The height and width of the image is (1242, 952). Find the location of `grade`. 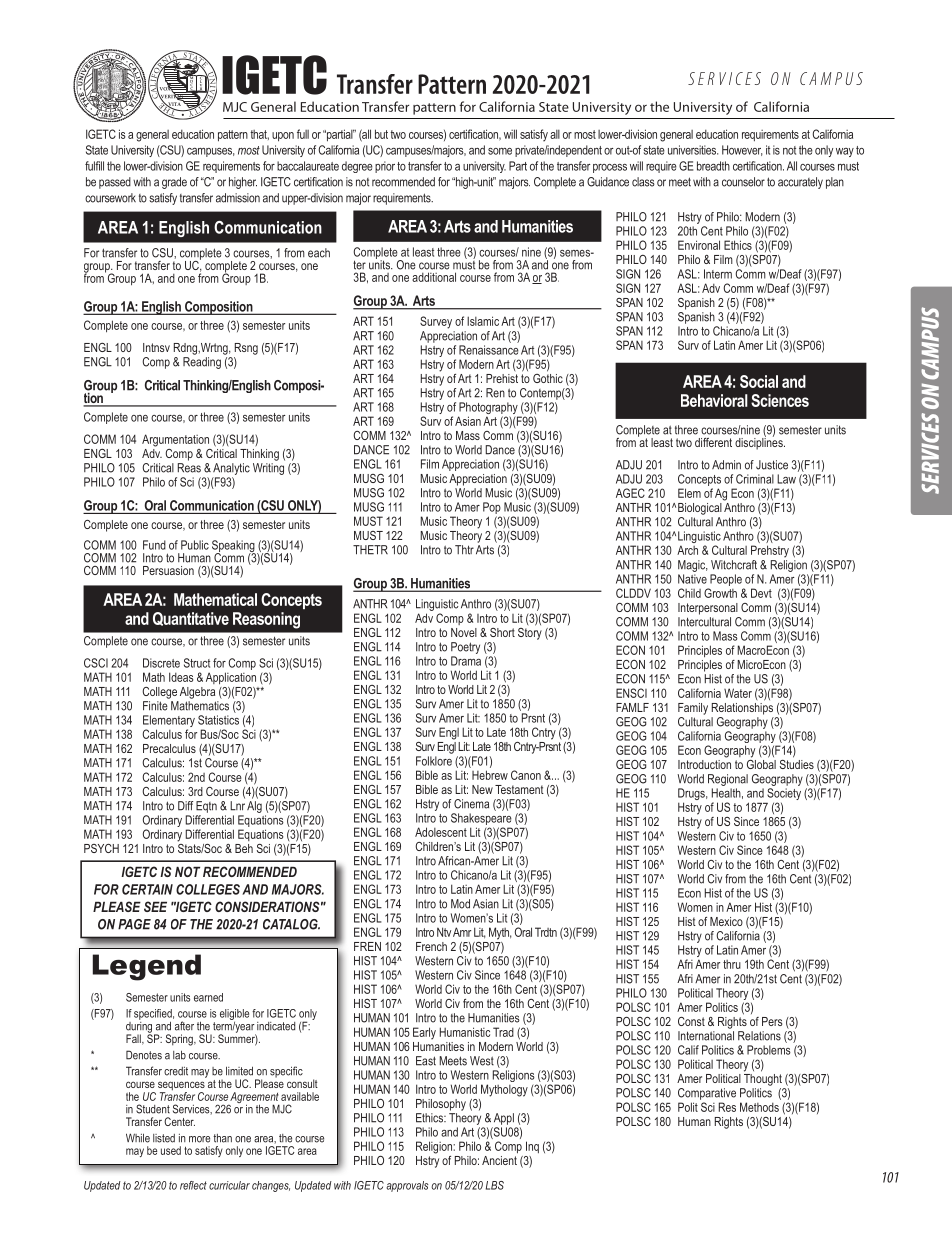

grade is located at coordinates (174, 183).
